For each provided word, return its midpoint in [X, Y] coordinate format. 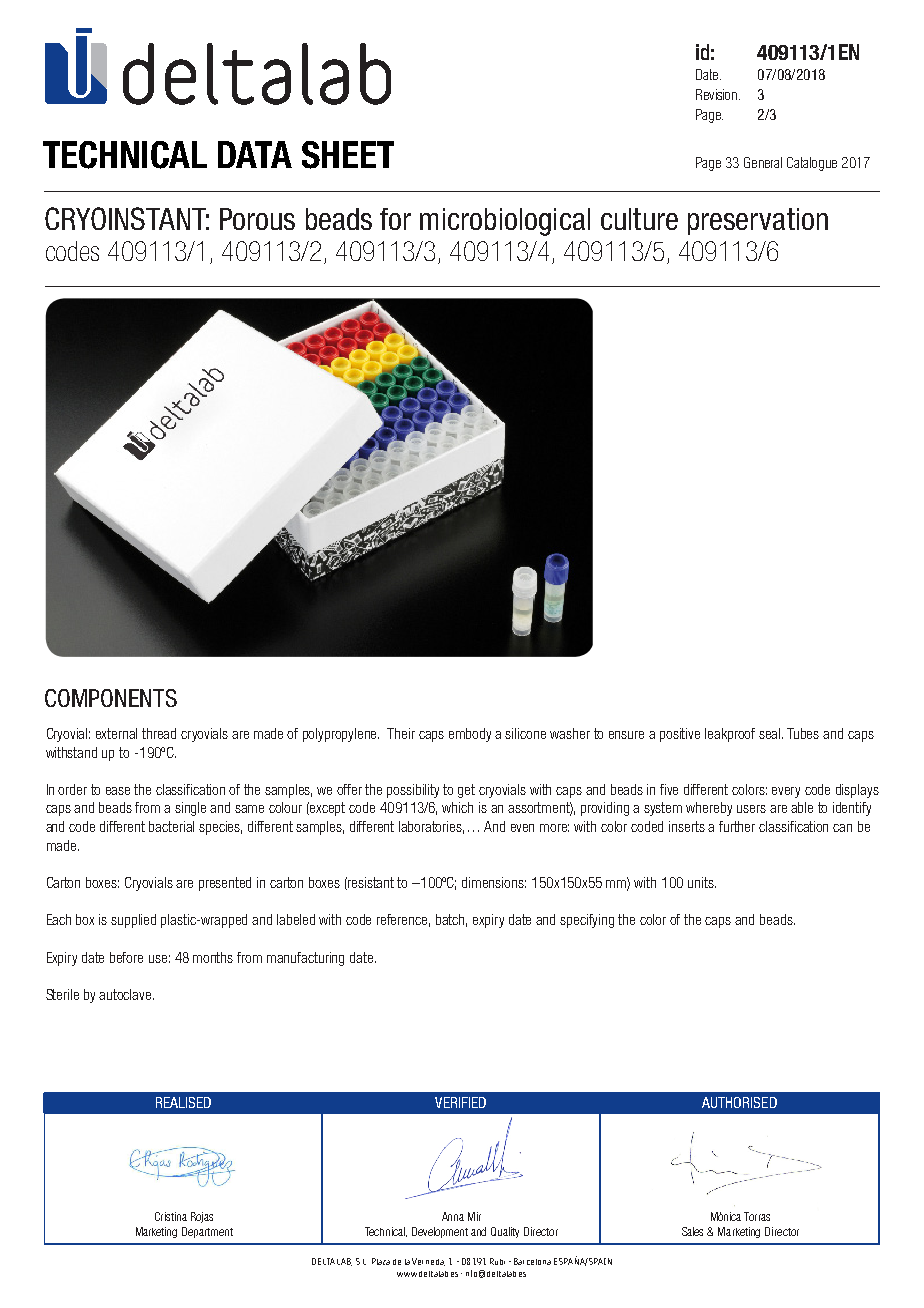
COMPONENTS [111, 698]
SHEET [348, 155]
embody [470, 735]
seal [771, 733]
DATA [255, 154]
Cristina [171, 1216]
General [763, 162]
